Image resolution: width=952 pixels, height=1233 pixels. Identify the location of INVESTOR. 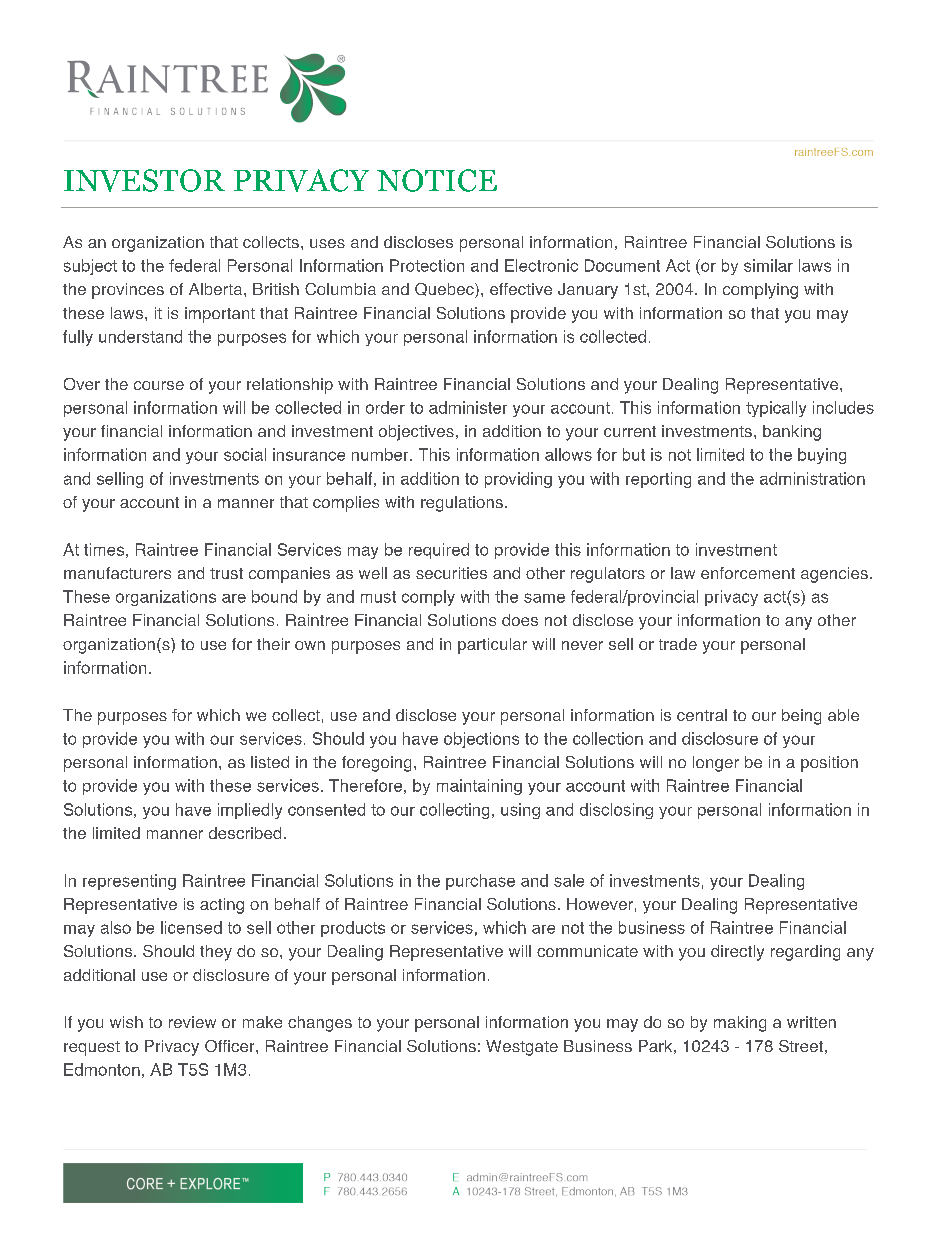
(144, 180).
